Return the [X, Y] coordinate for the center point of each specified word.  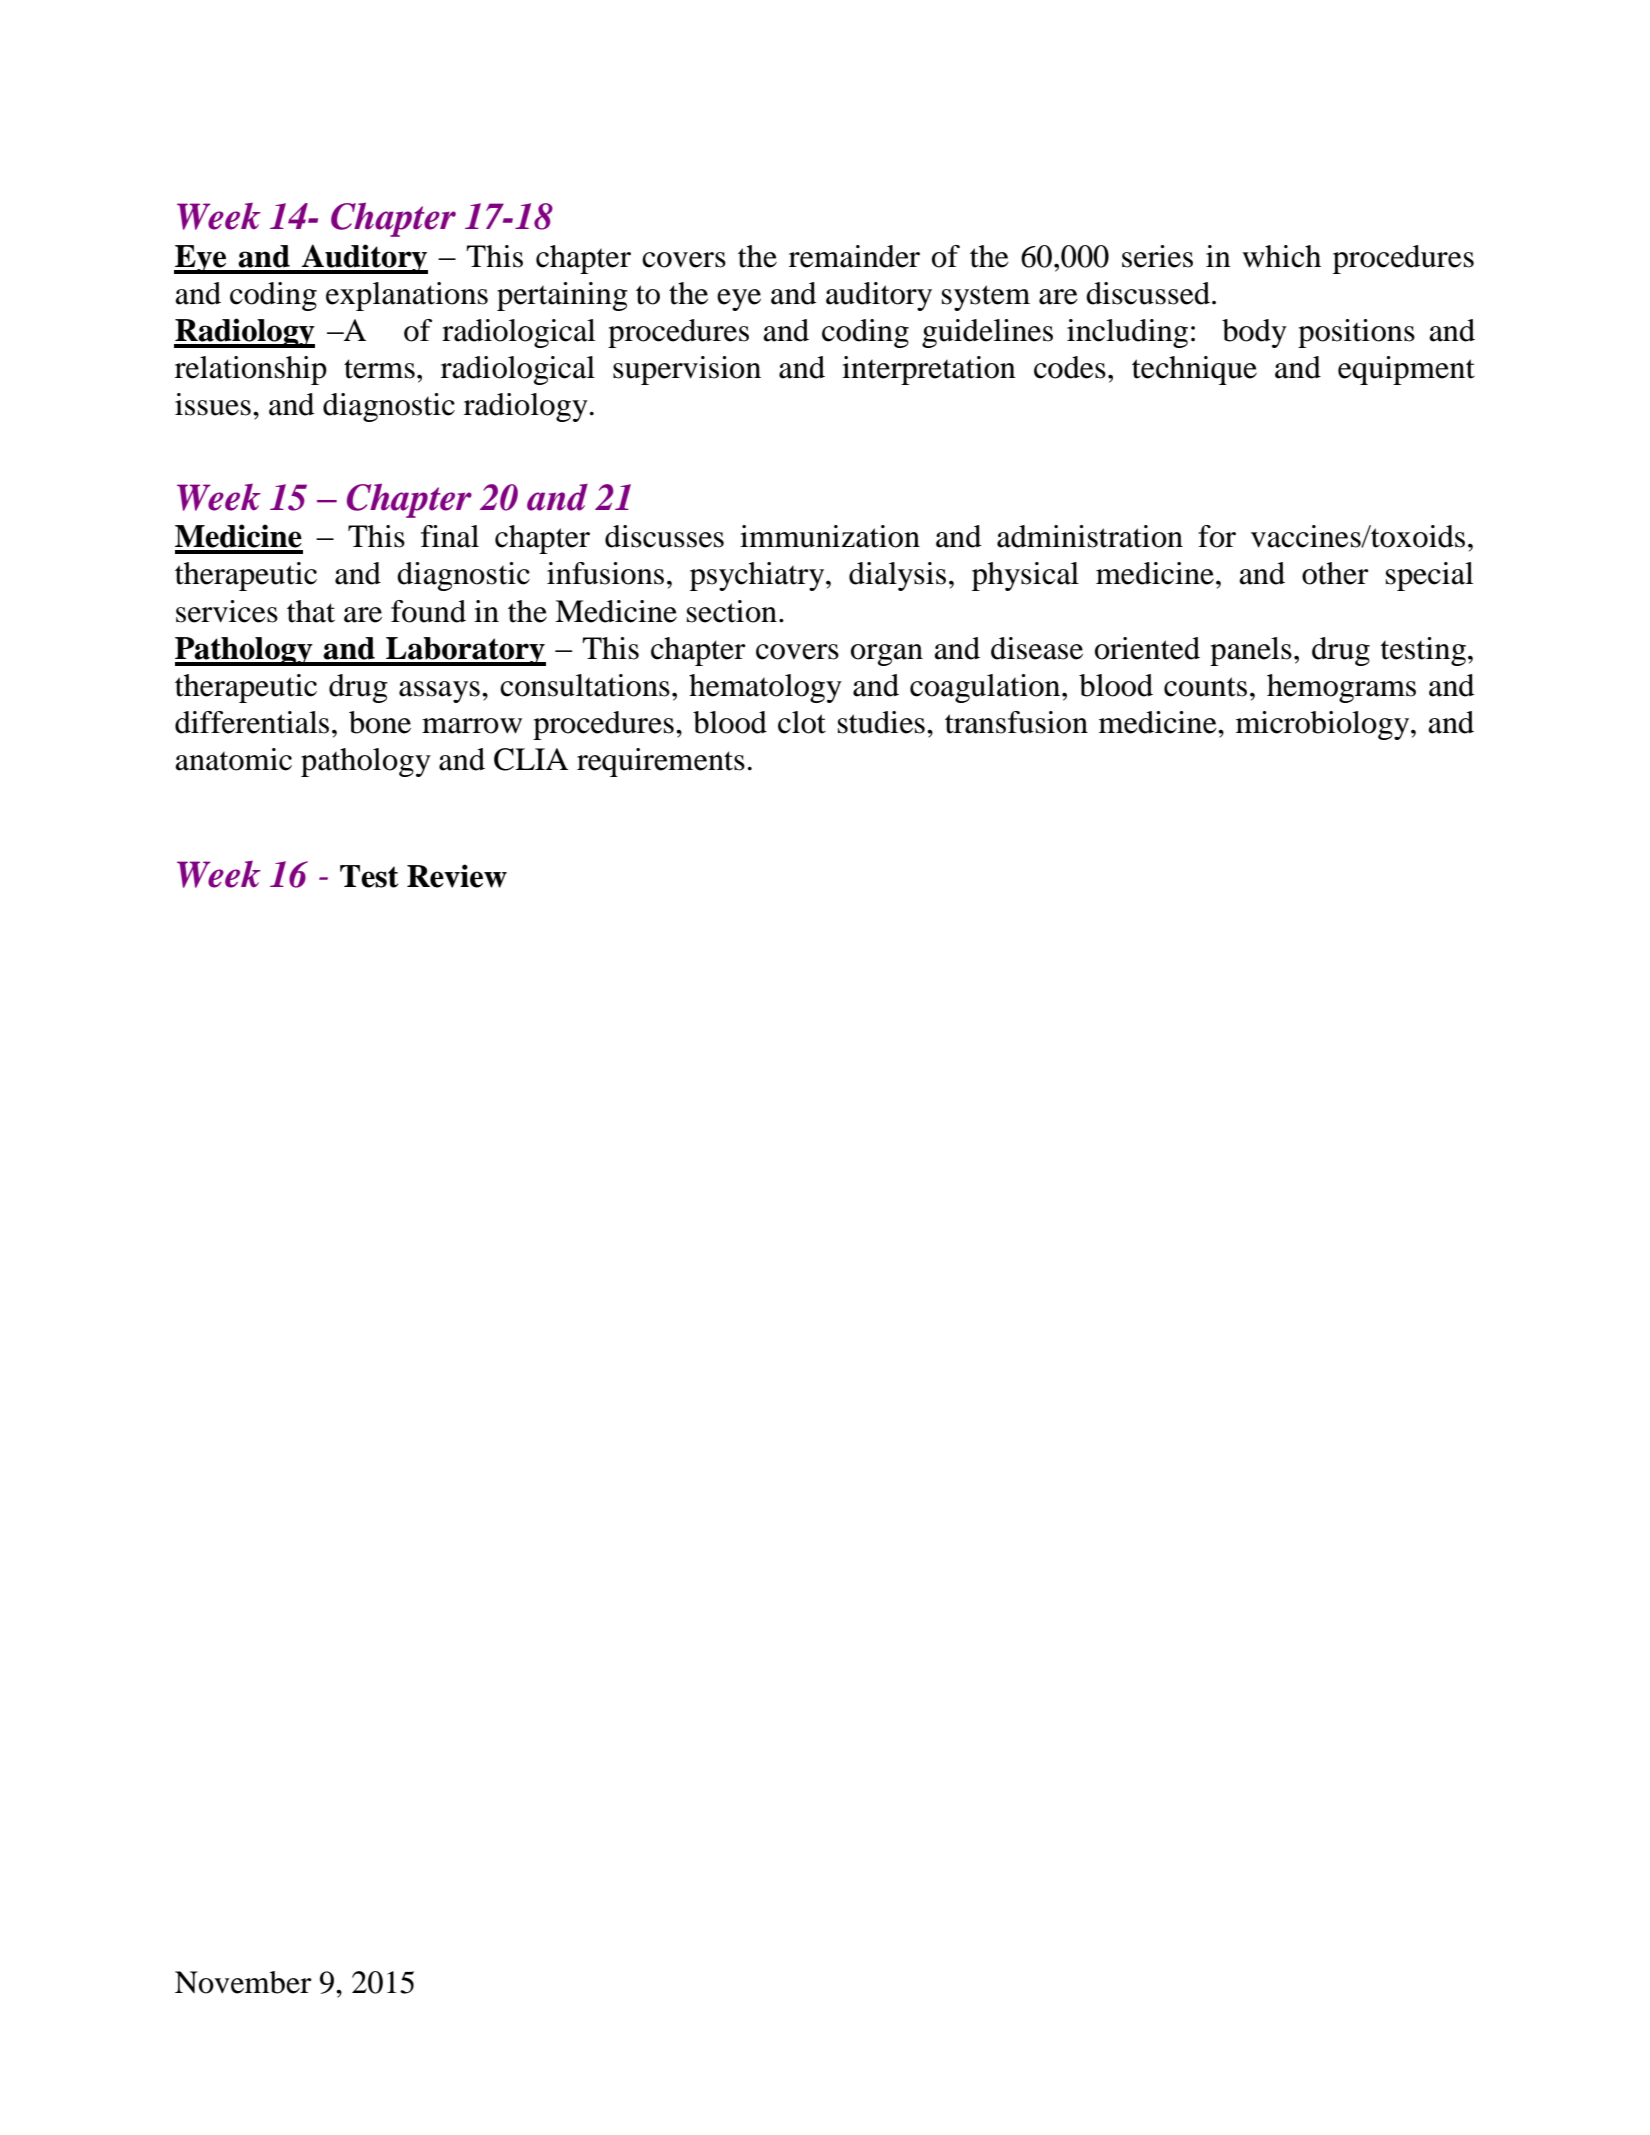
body [1254, 333]
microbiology [1324, 725]
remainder [854, 256]
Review [457, 876]
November [243, 1982]
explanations [407, 296]
